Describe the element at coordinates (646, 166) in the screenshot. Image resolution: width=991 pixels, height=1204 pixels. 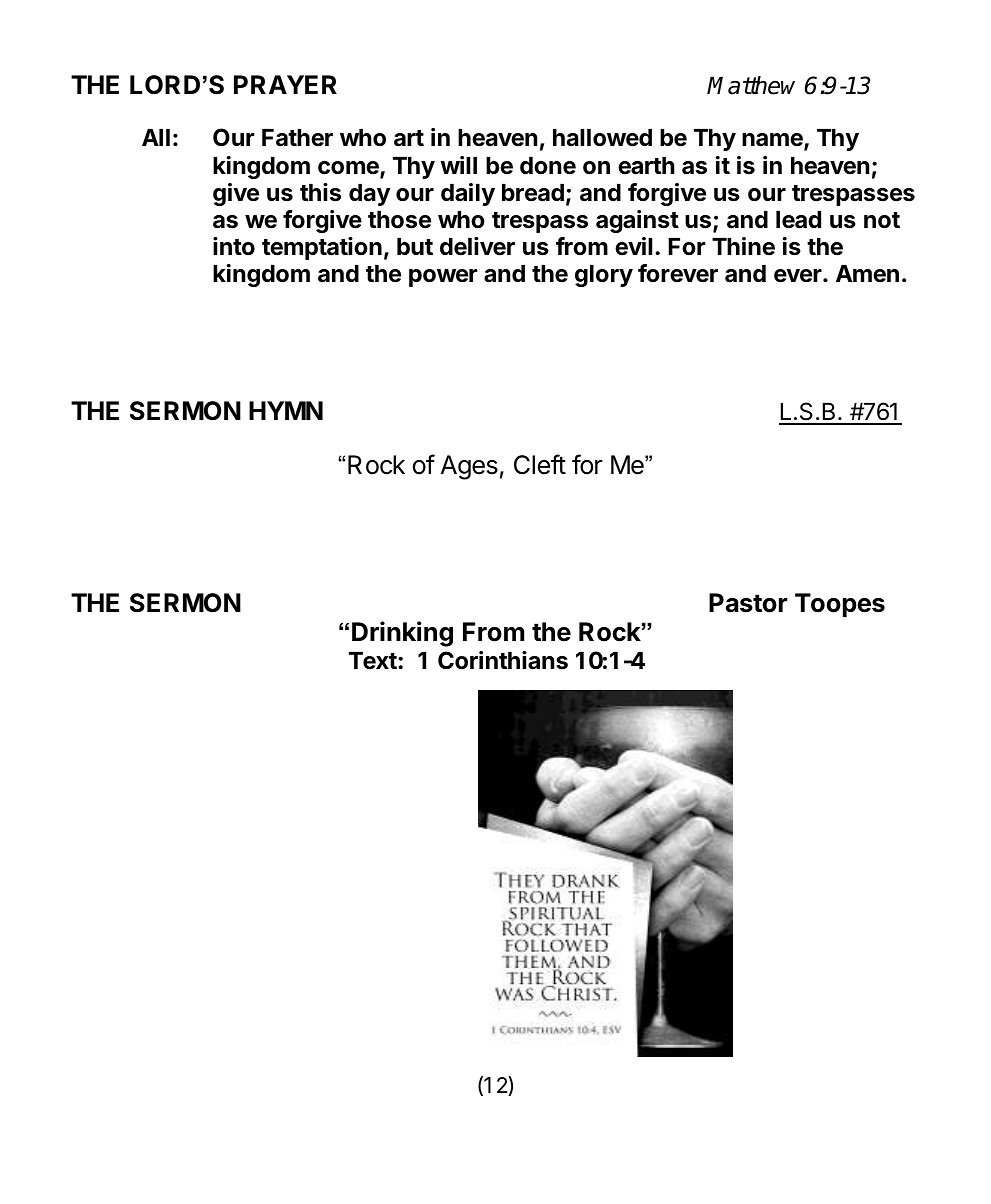
I see `earth` at that location.
